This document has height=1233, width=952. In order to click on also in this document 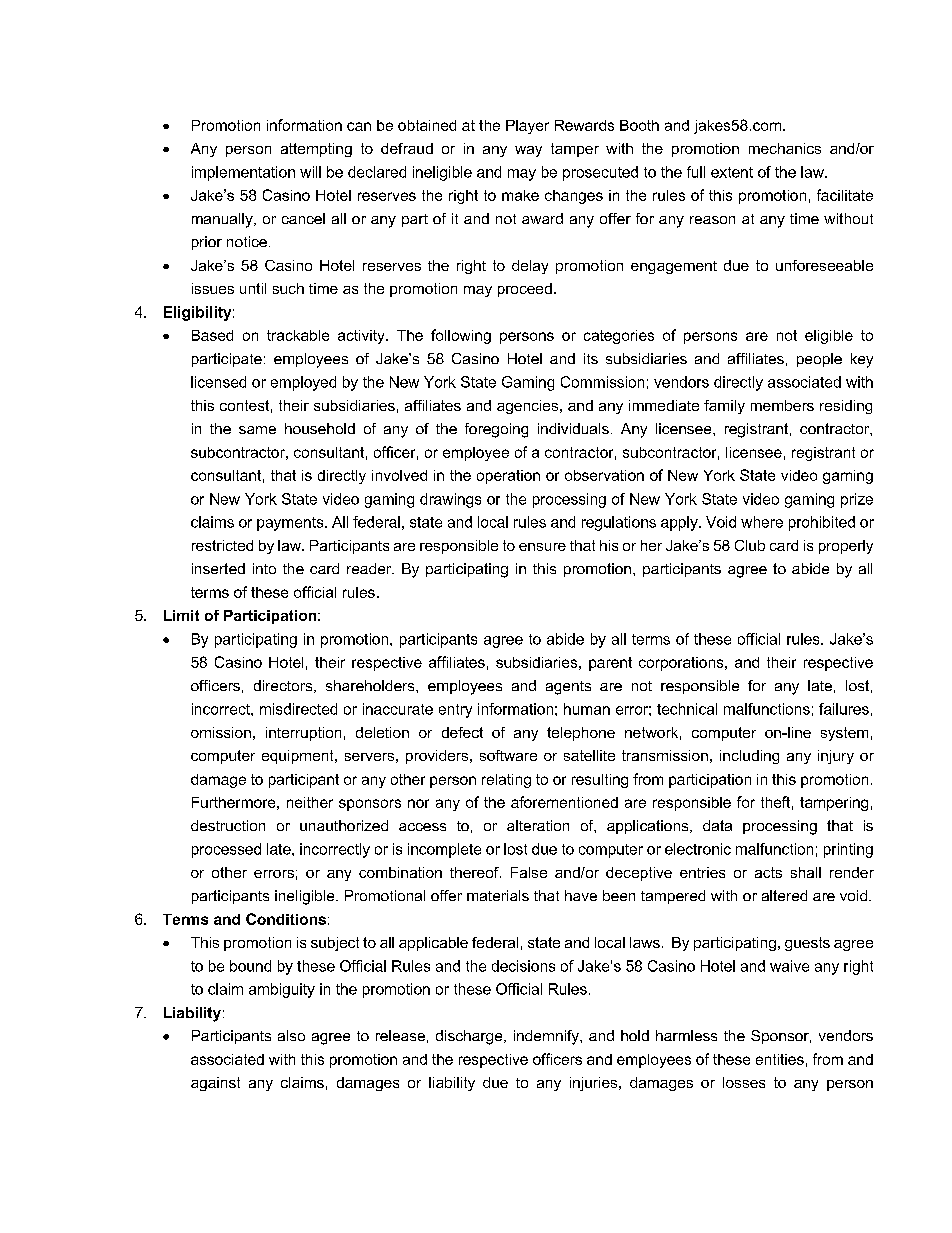, I will do `click(291, 1035)`.
